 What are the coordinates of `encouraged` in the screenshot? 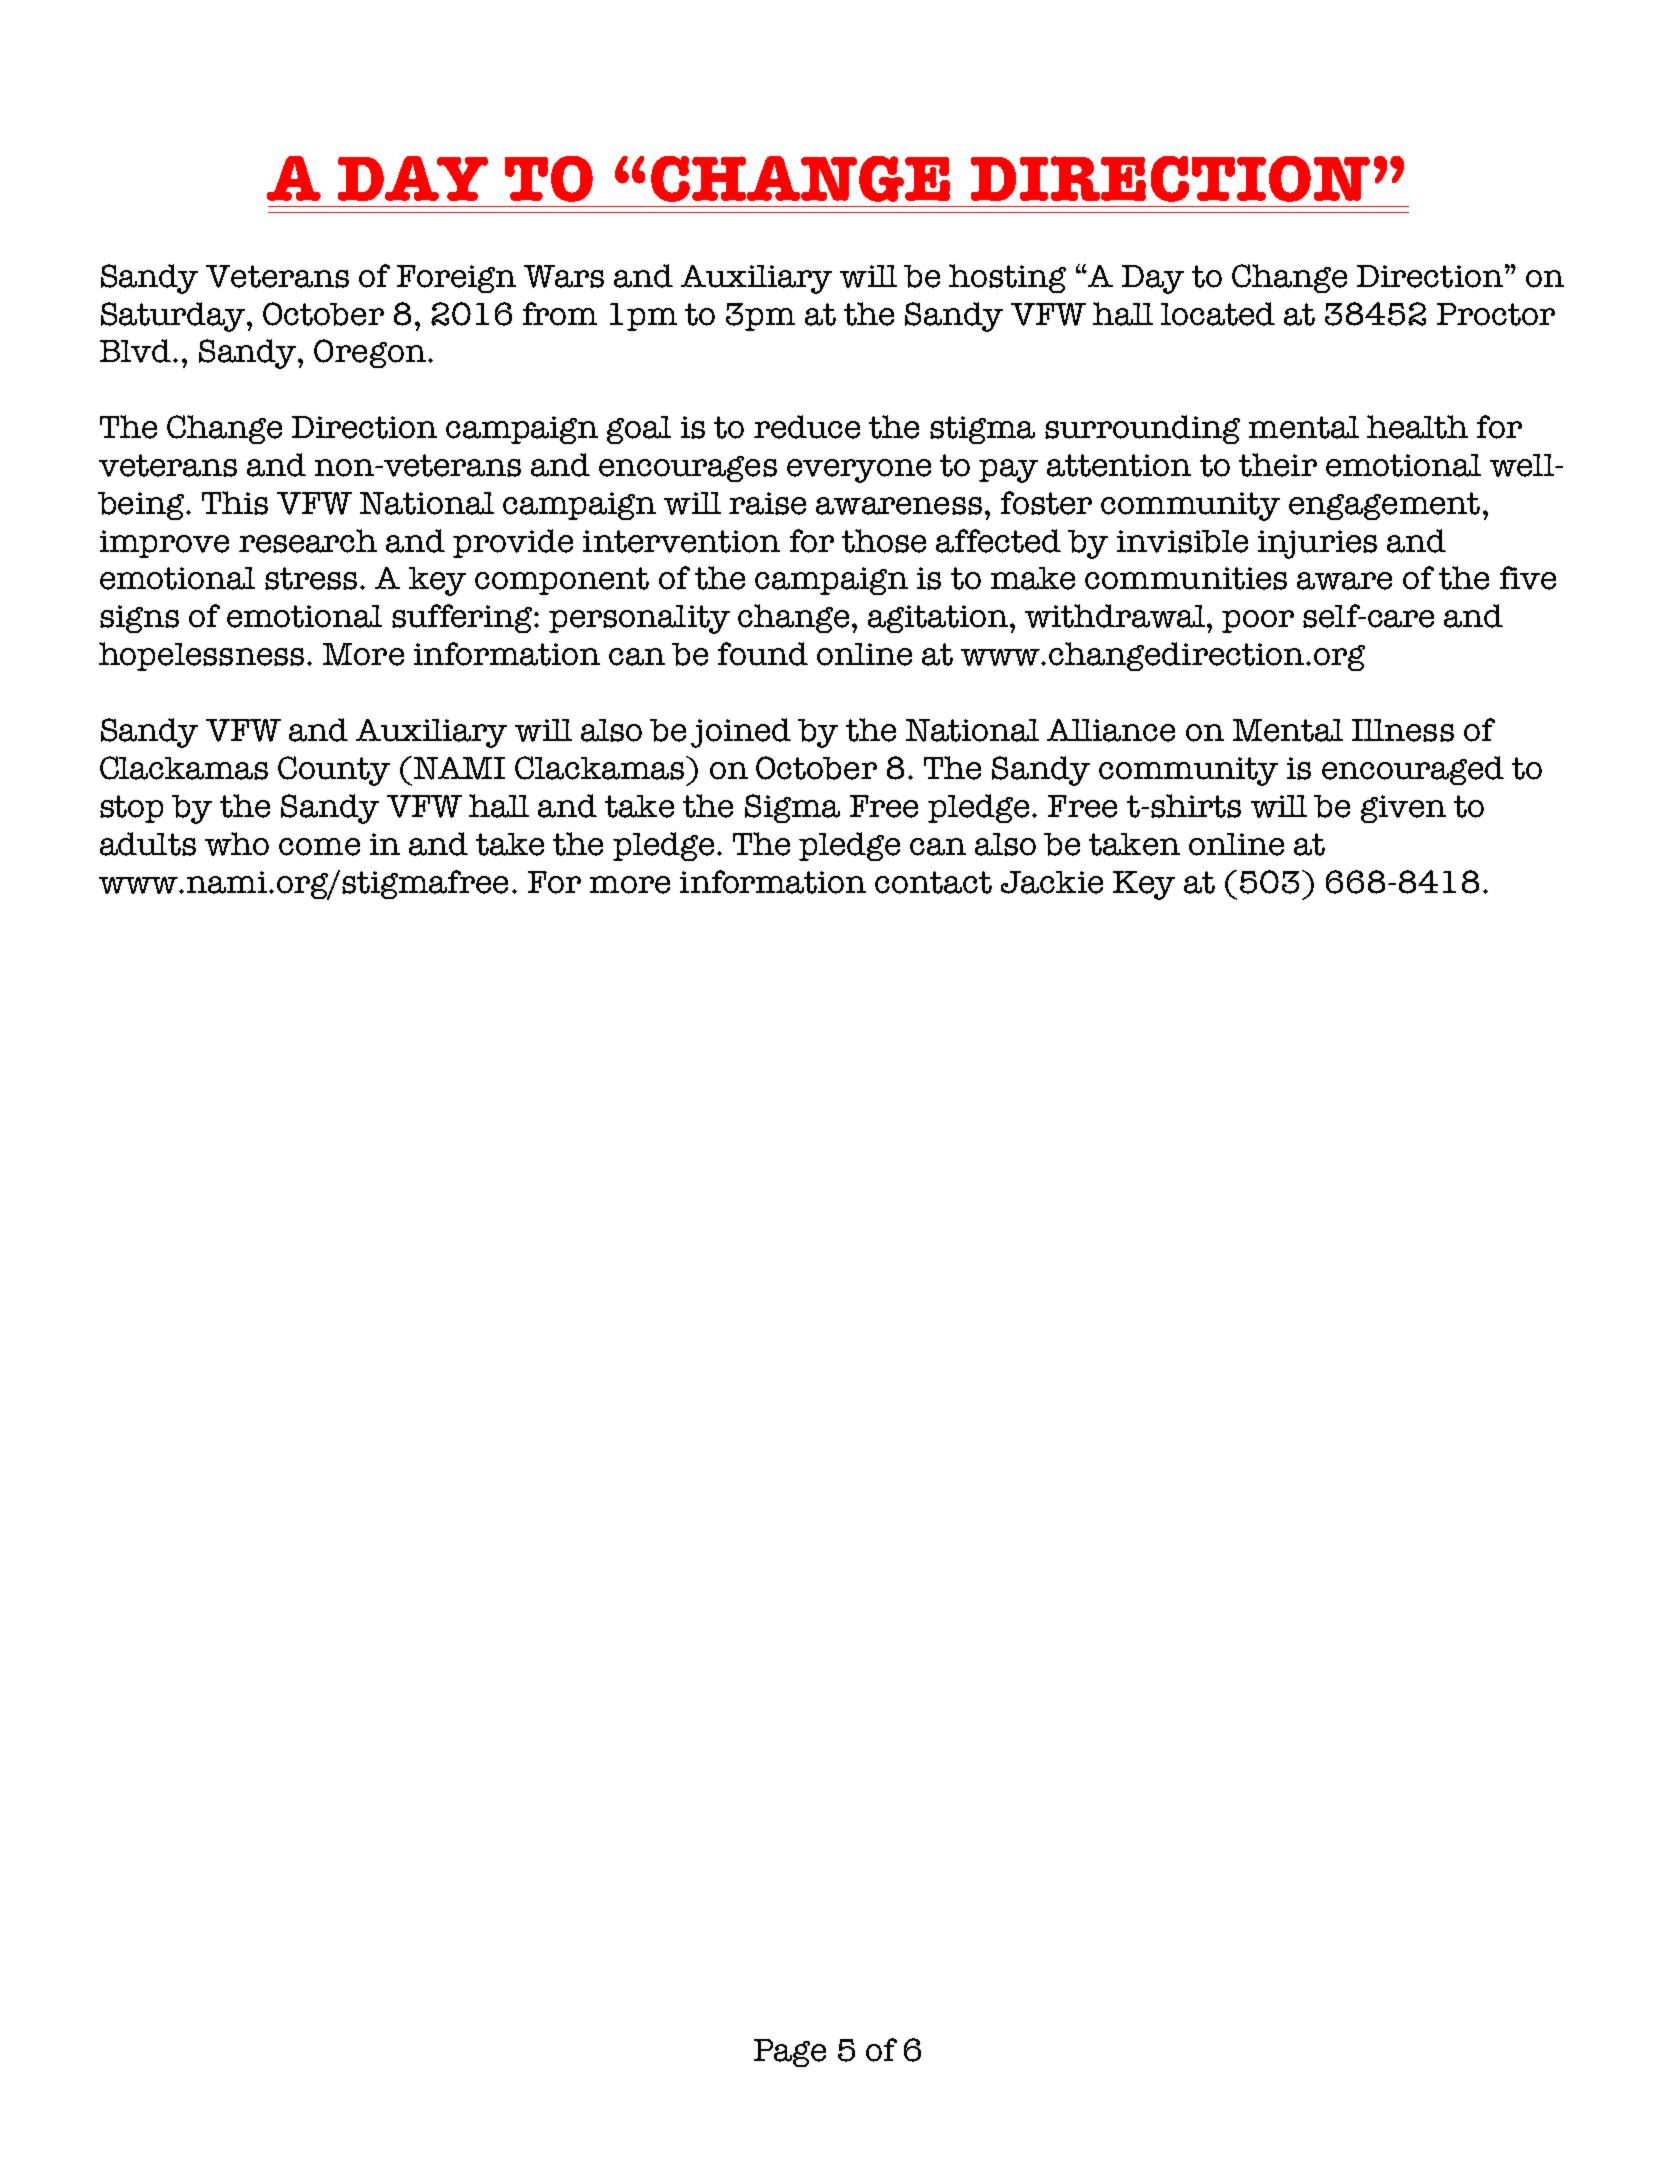 It's located at (1413, 770).
